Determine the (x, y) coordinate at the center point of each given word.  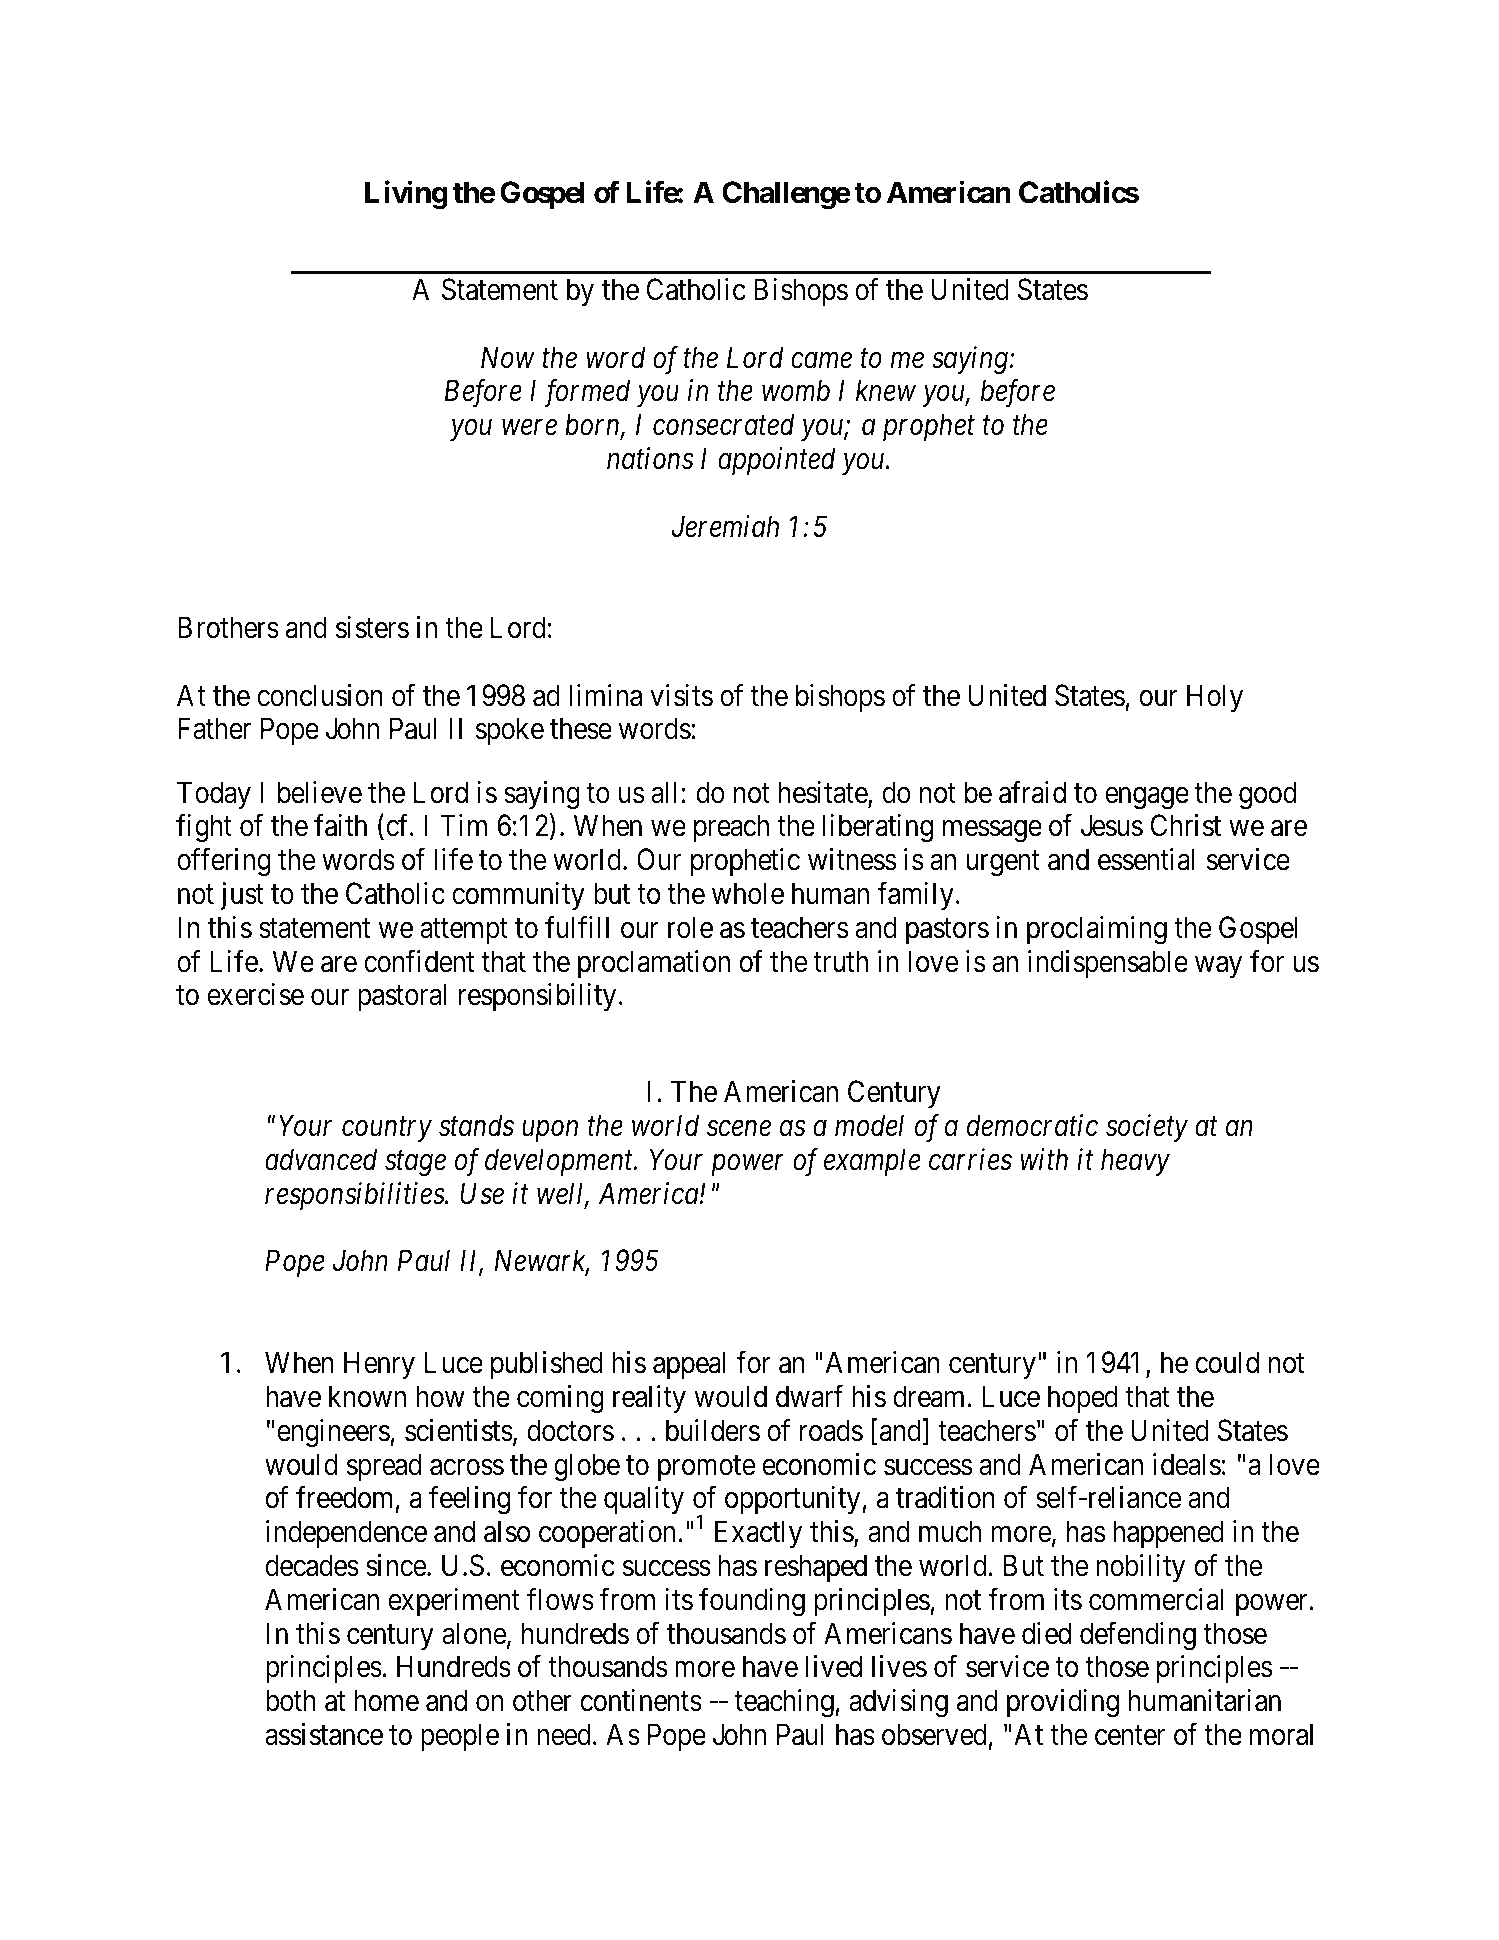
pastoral (402, 997)
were (529, 428)
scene (739, 1129)
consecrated (723, 424)
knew (886, 390)
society (1147, 1128)
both (291, 1700)
